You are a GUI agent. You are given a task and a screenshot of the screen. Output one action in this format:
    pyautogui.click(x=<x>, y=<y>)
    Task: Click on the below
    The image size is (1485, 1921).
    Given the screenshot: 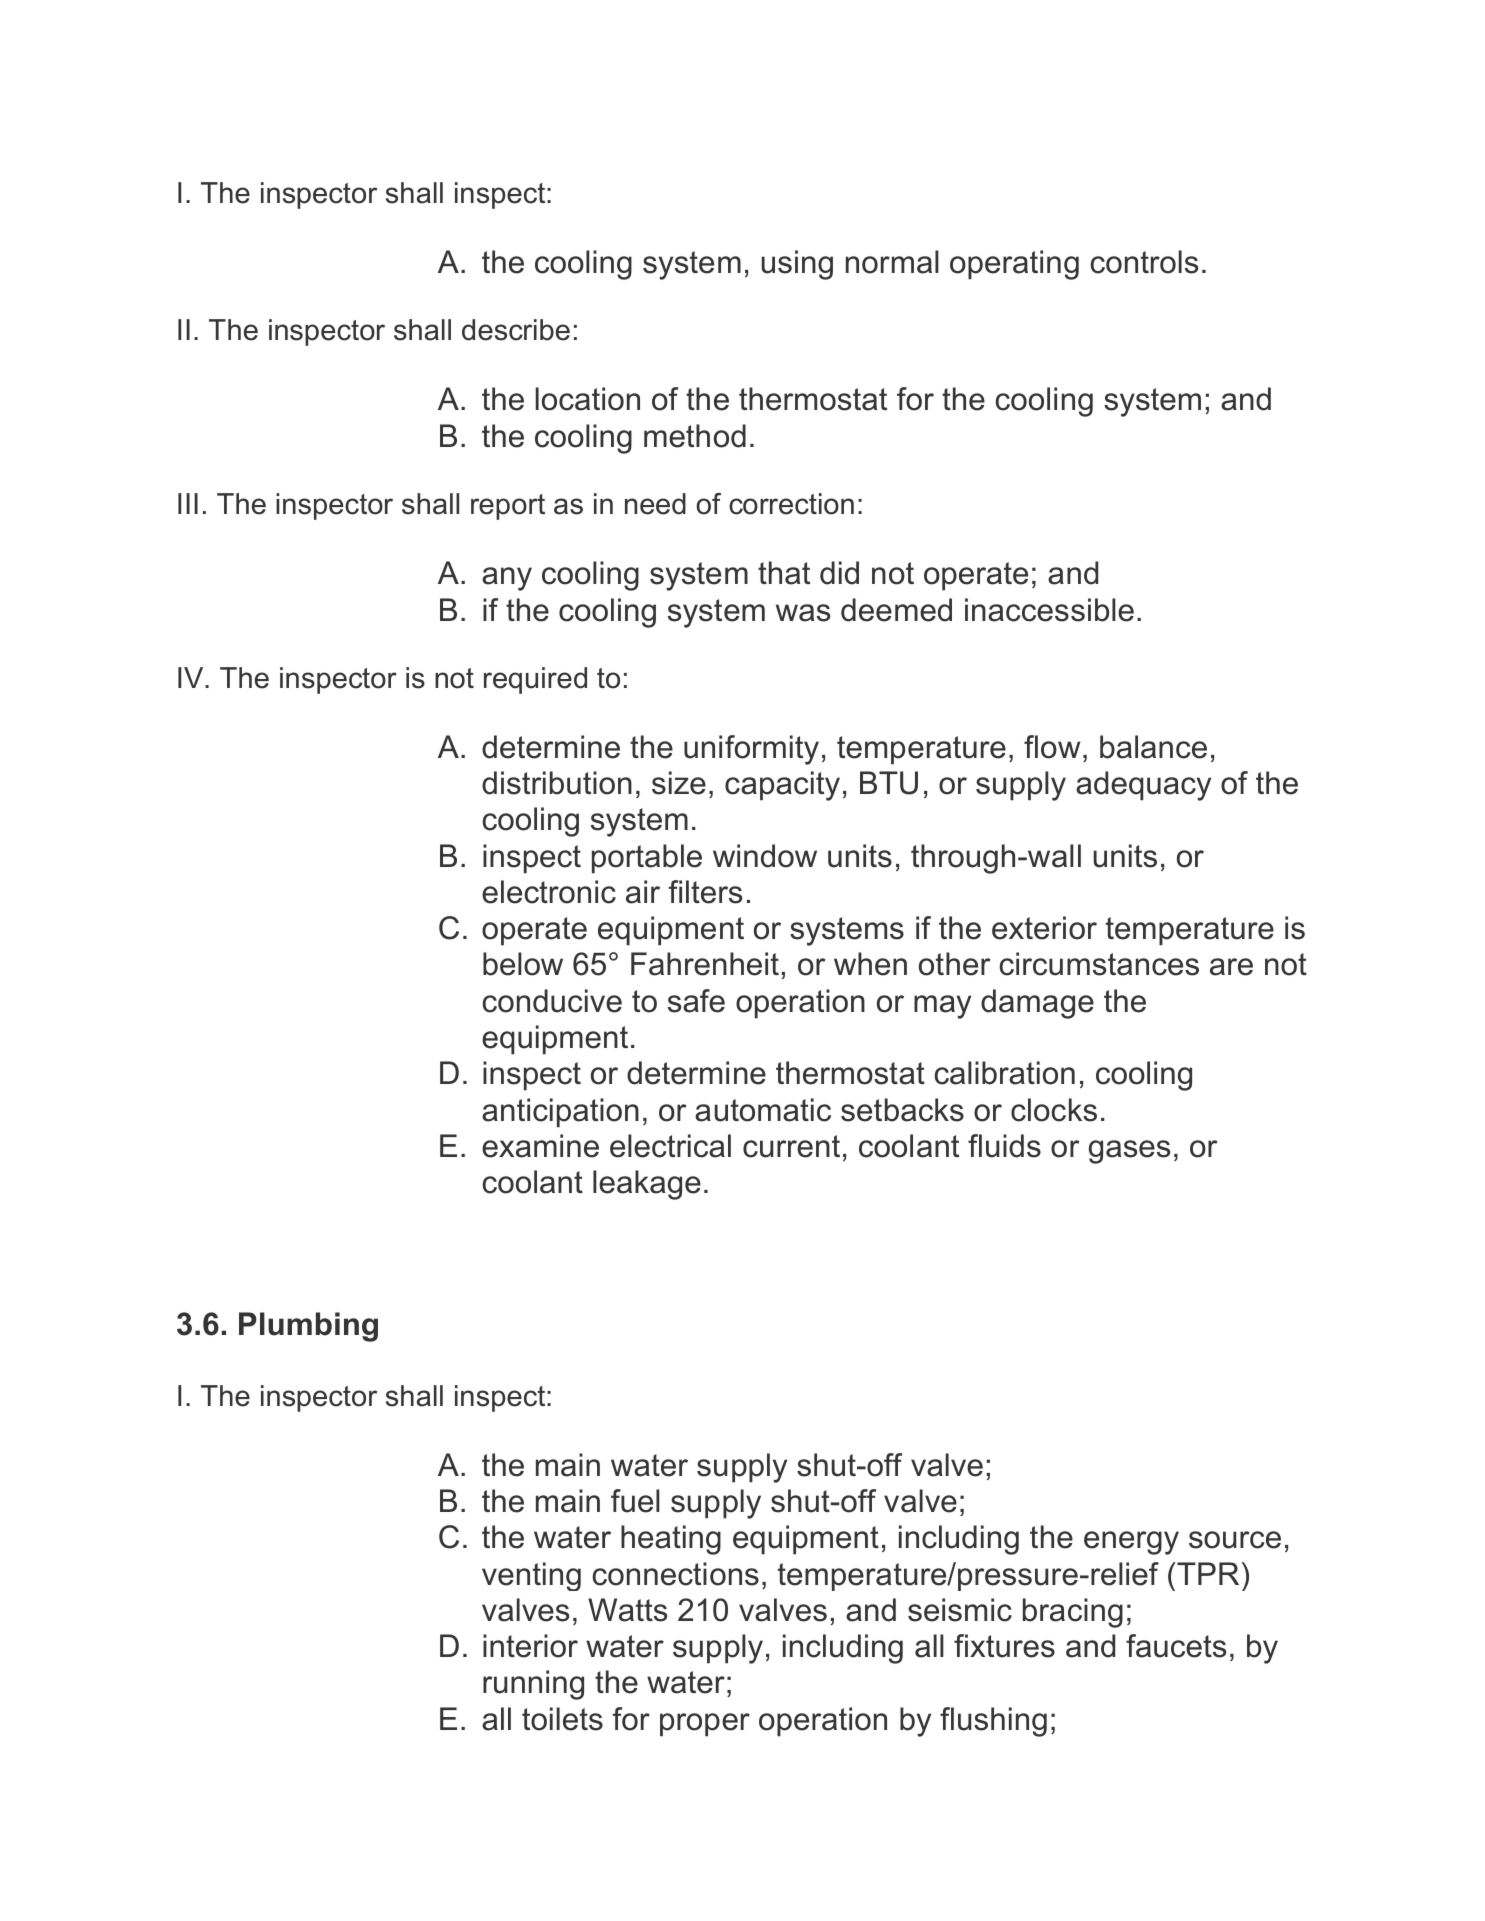 What is the action you would take?
    pyautogui.click(x=523, y=964)
